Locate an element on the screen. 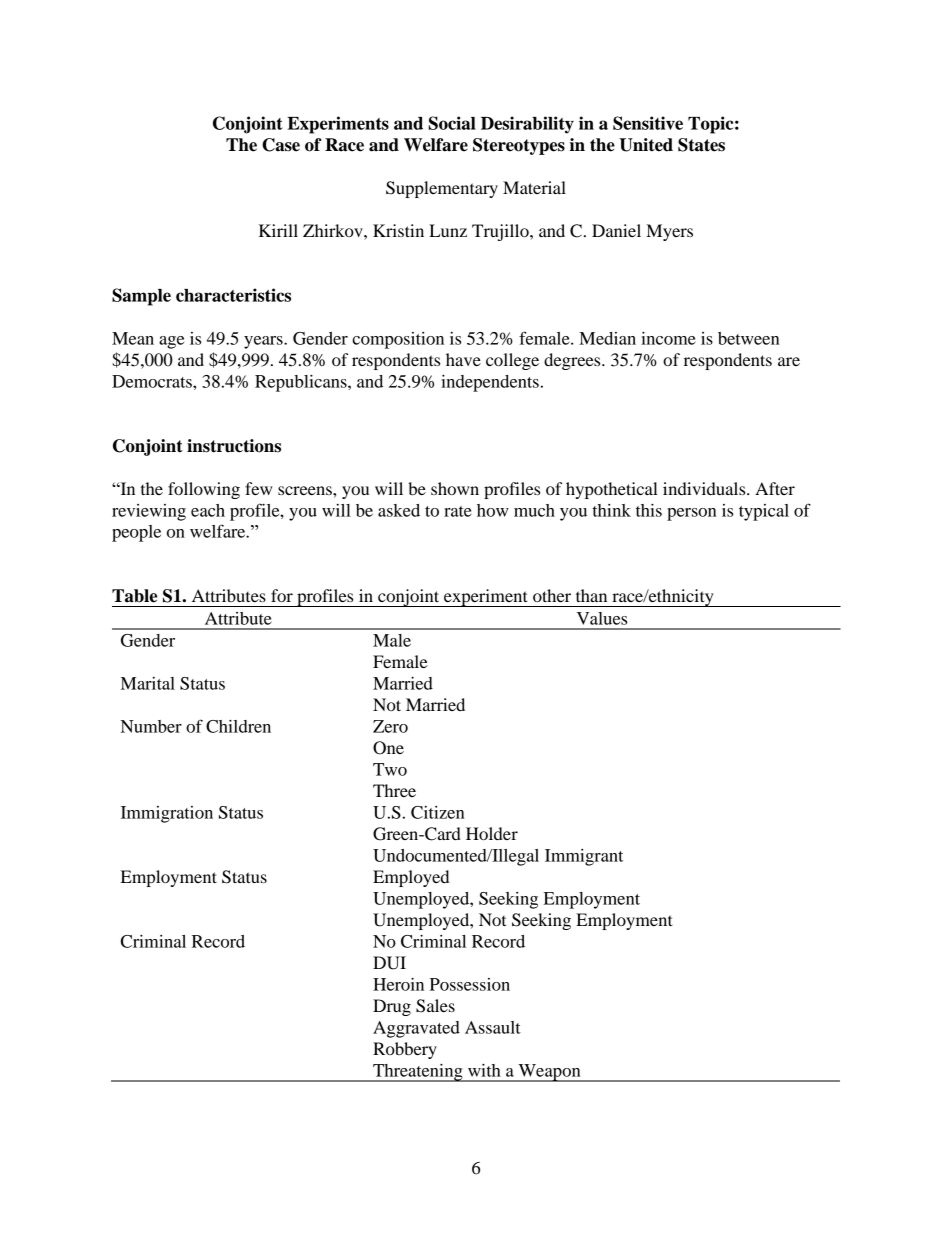  States is located at coordinates (701, 145).
